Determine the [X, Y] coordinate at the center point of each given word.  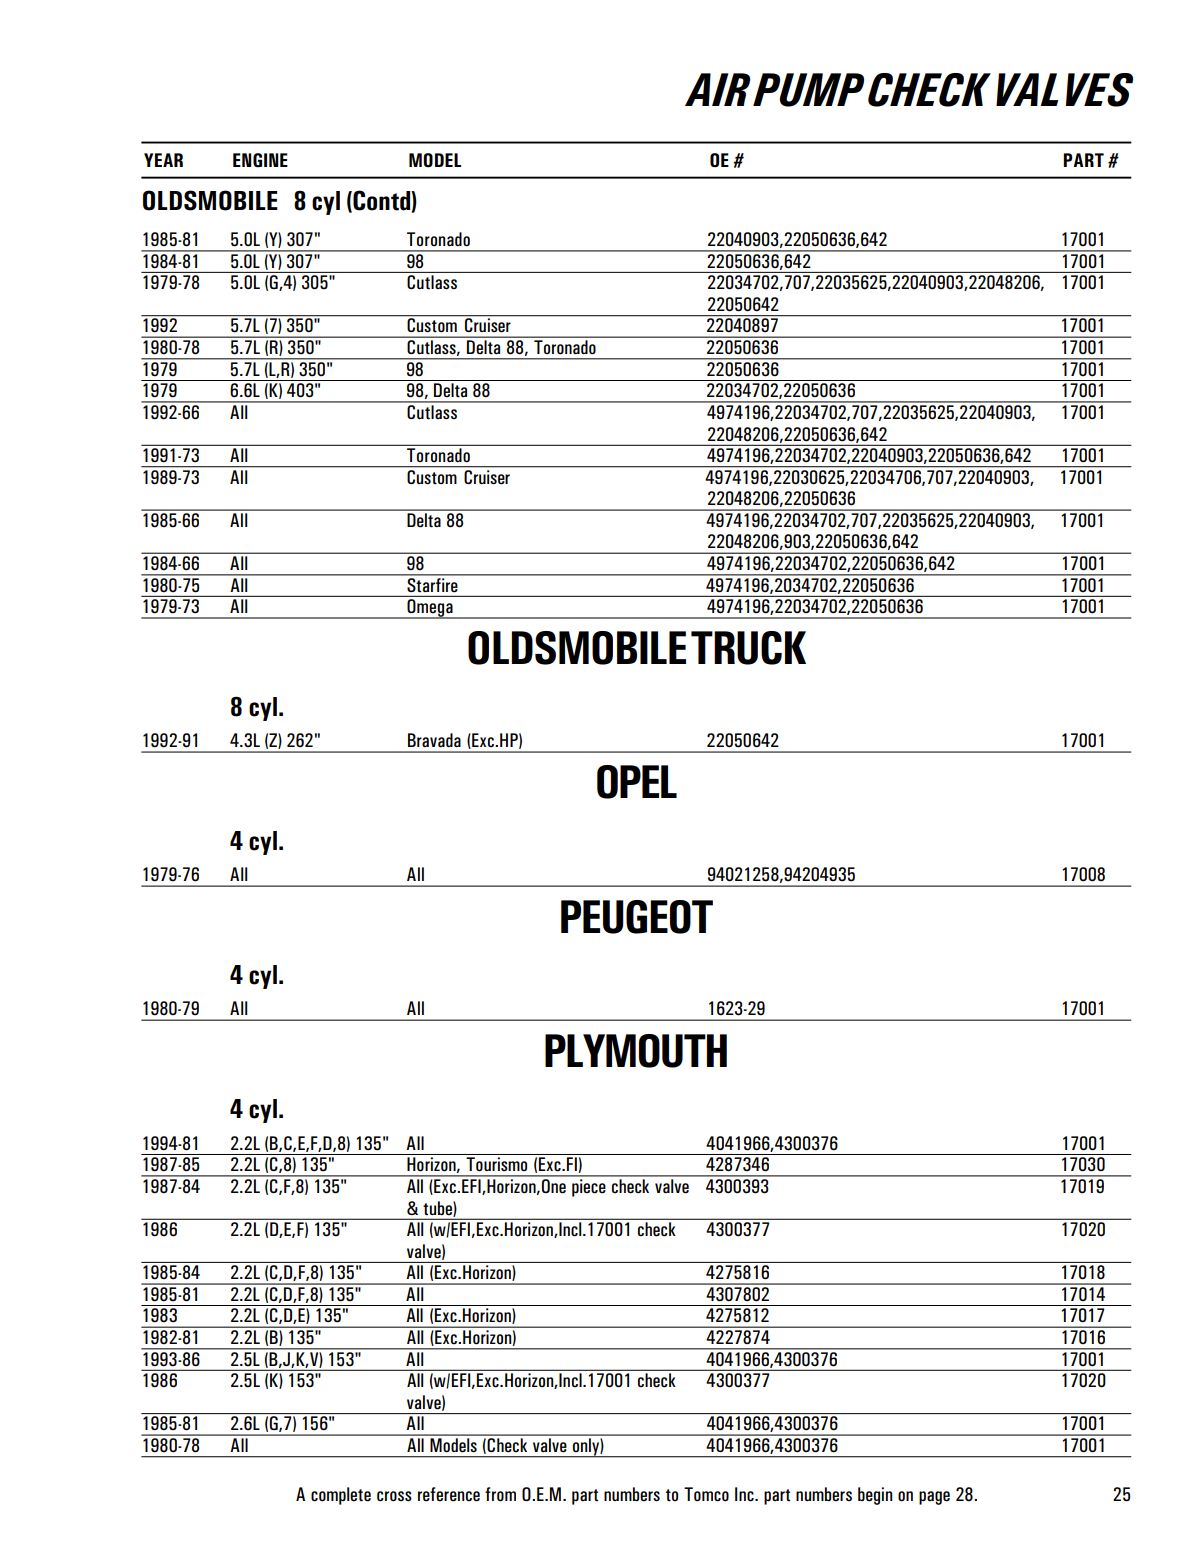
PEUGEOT [637, 917]
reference [449, 1494]
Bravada [434, 740]
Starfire [432, 583]
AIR [717, 89]
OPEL [637, 782]
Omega [430, 609]
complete [341, 1496]
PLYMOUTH [636, 1051]
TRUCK [748, 648]
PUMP [808, 90]
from [500, 1494]
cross [394, 1496]
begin [875, 1496]
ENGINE [260, 160]
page [934, 1498]
